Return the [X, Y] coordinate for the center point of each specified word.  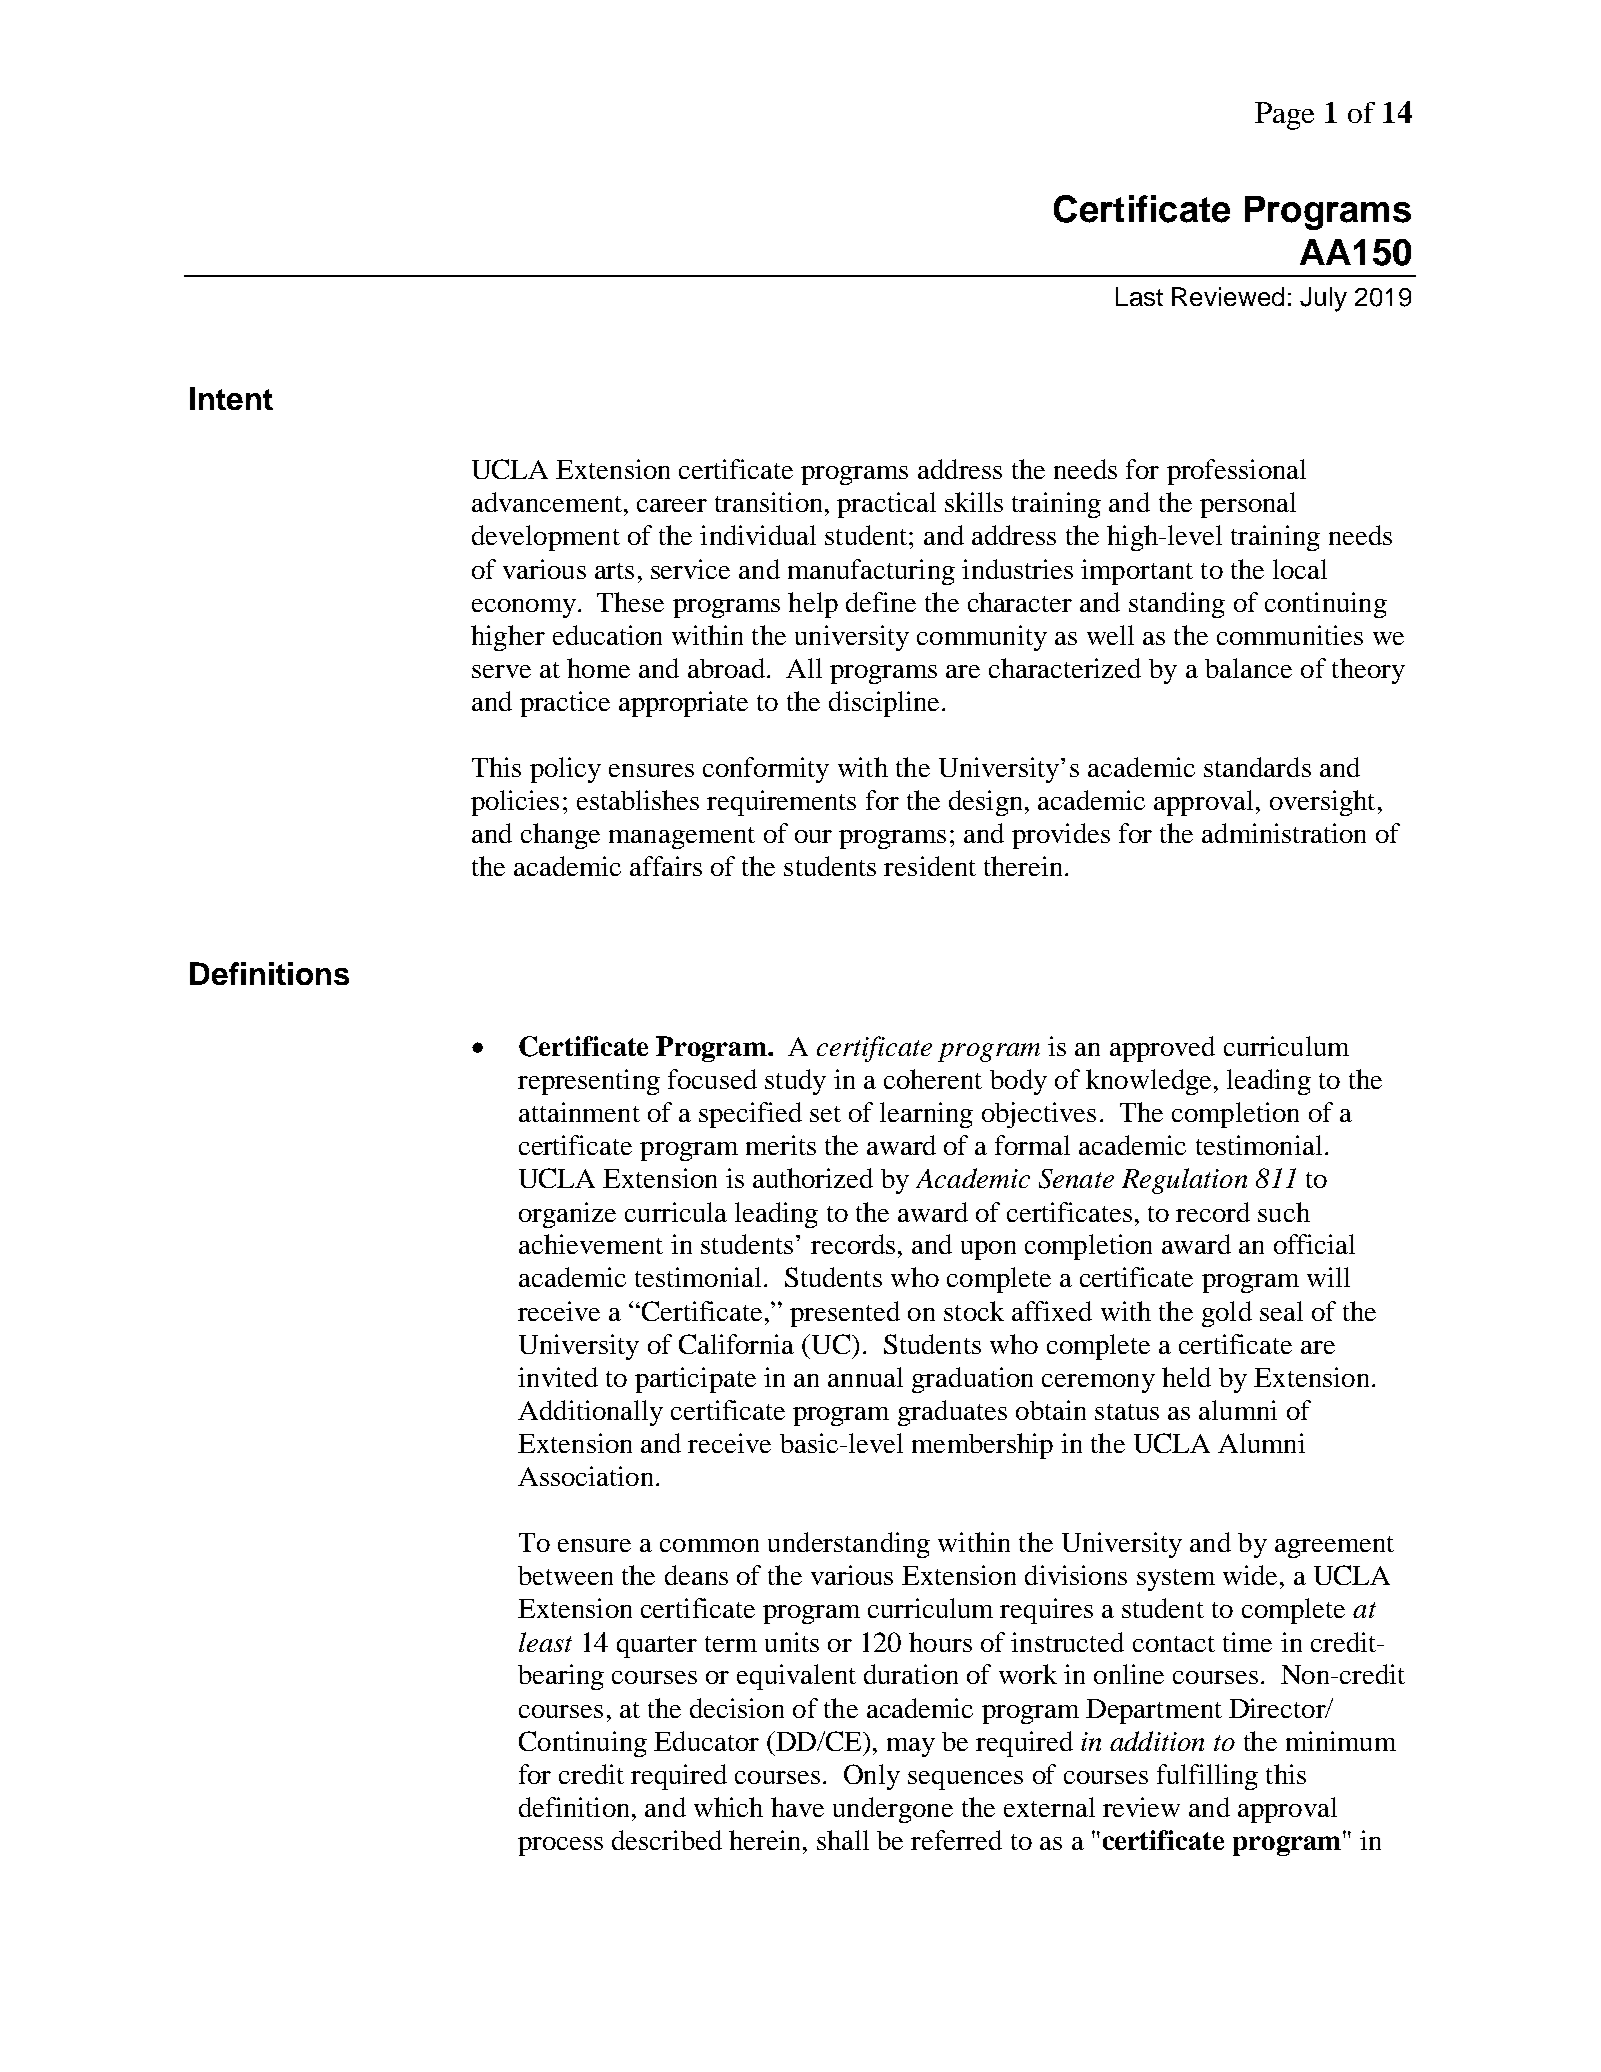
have [797, 1807]
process [560, 1846]
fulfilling [1207, 1777]
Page [1284, 116]
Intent [231, 398]
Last [1139, 296]
